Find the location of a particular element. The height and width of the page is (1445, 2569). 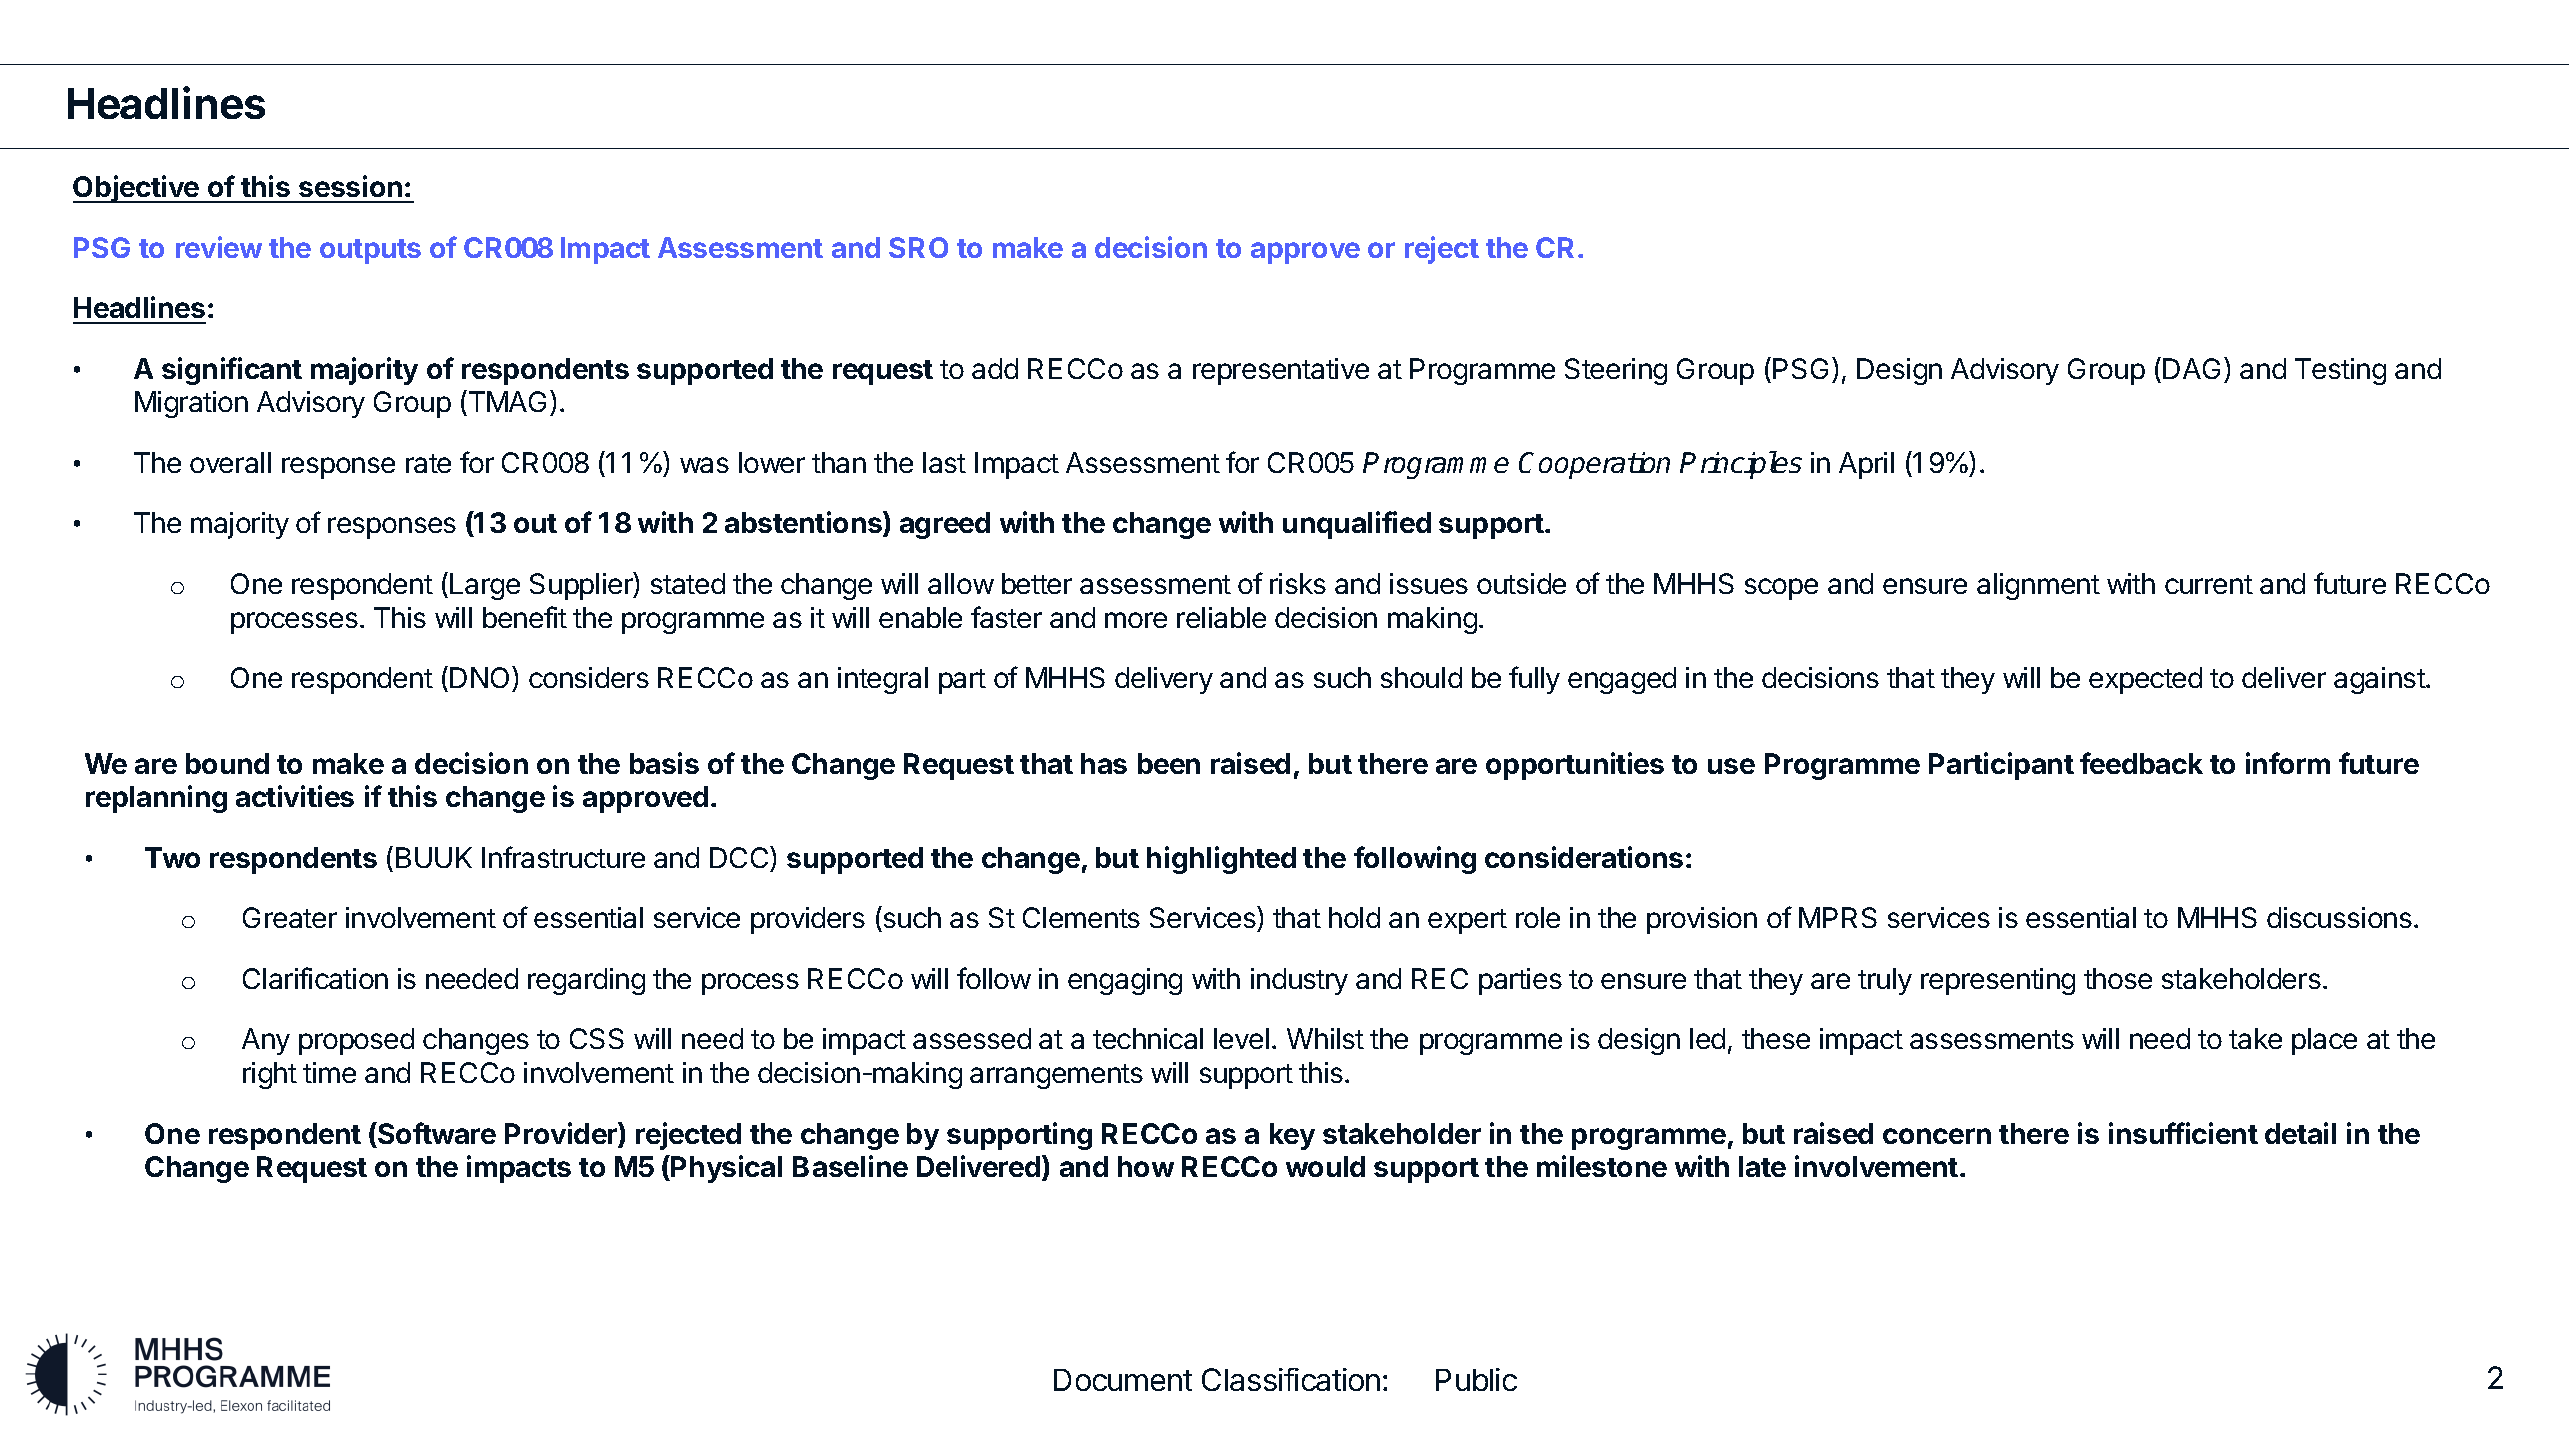

Document is located at coordinates (1123, 1380).
